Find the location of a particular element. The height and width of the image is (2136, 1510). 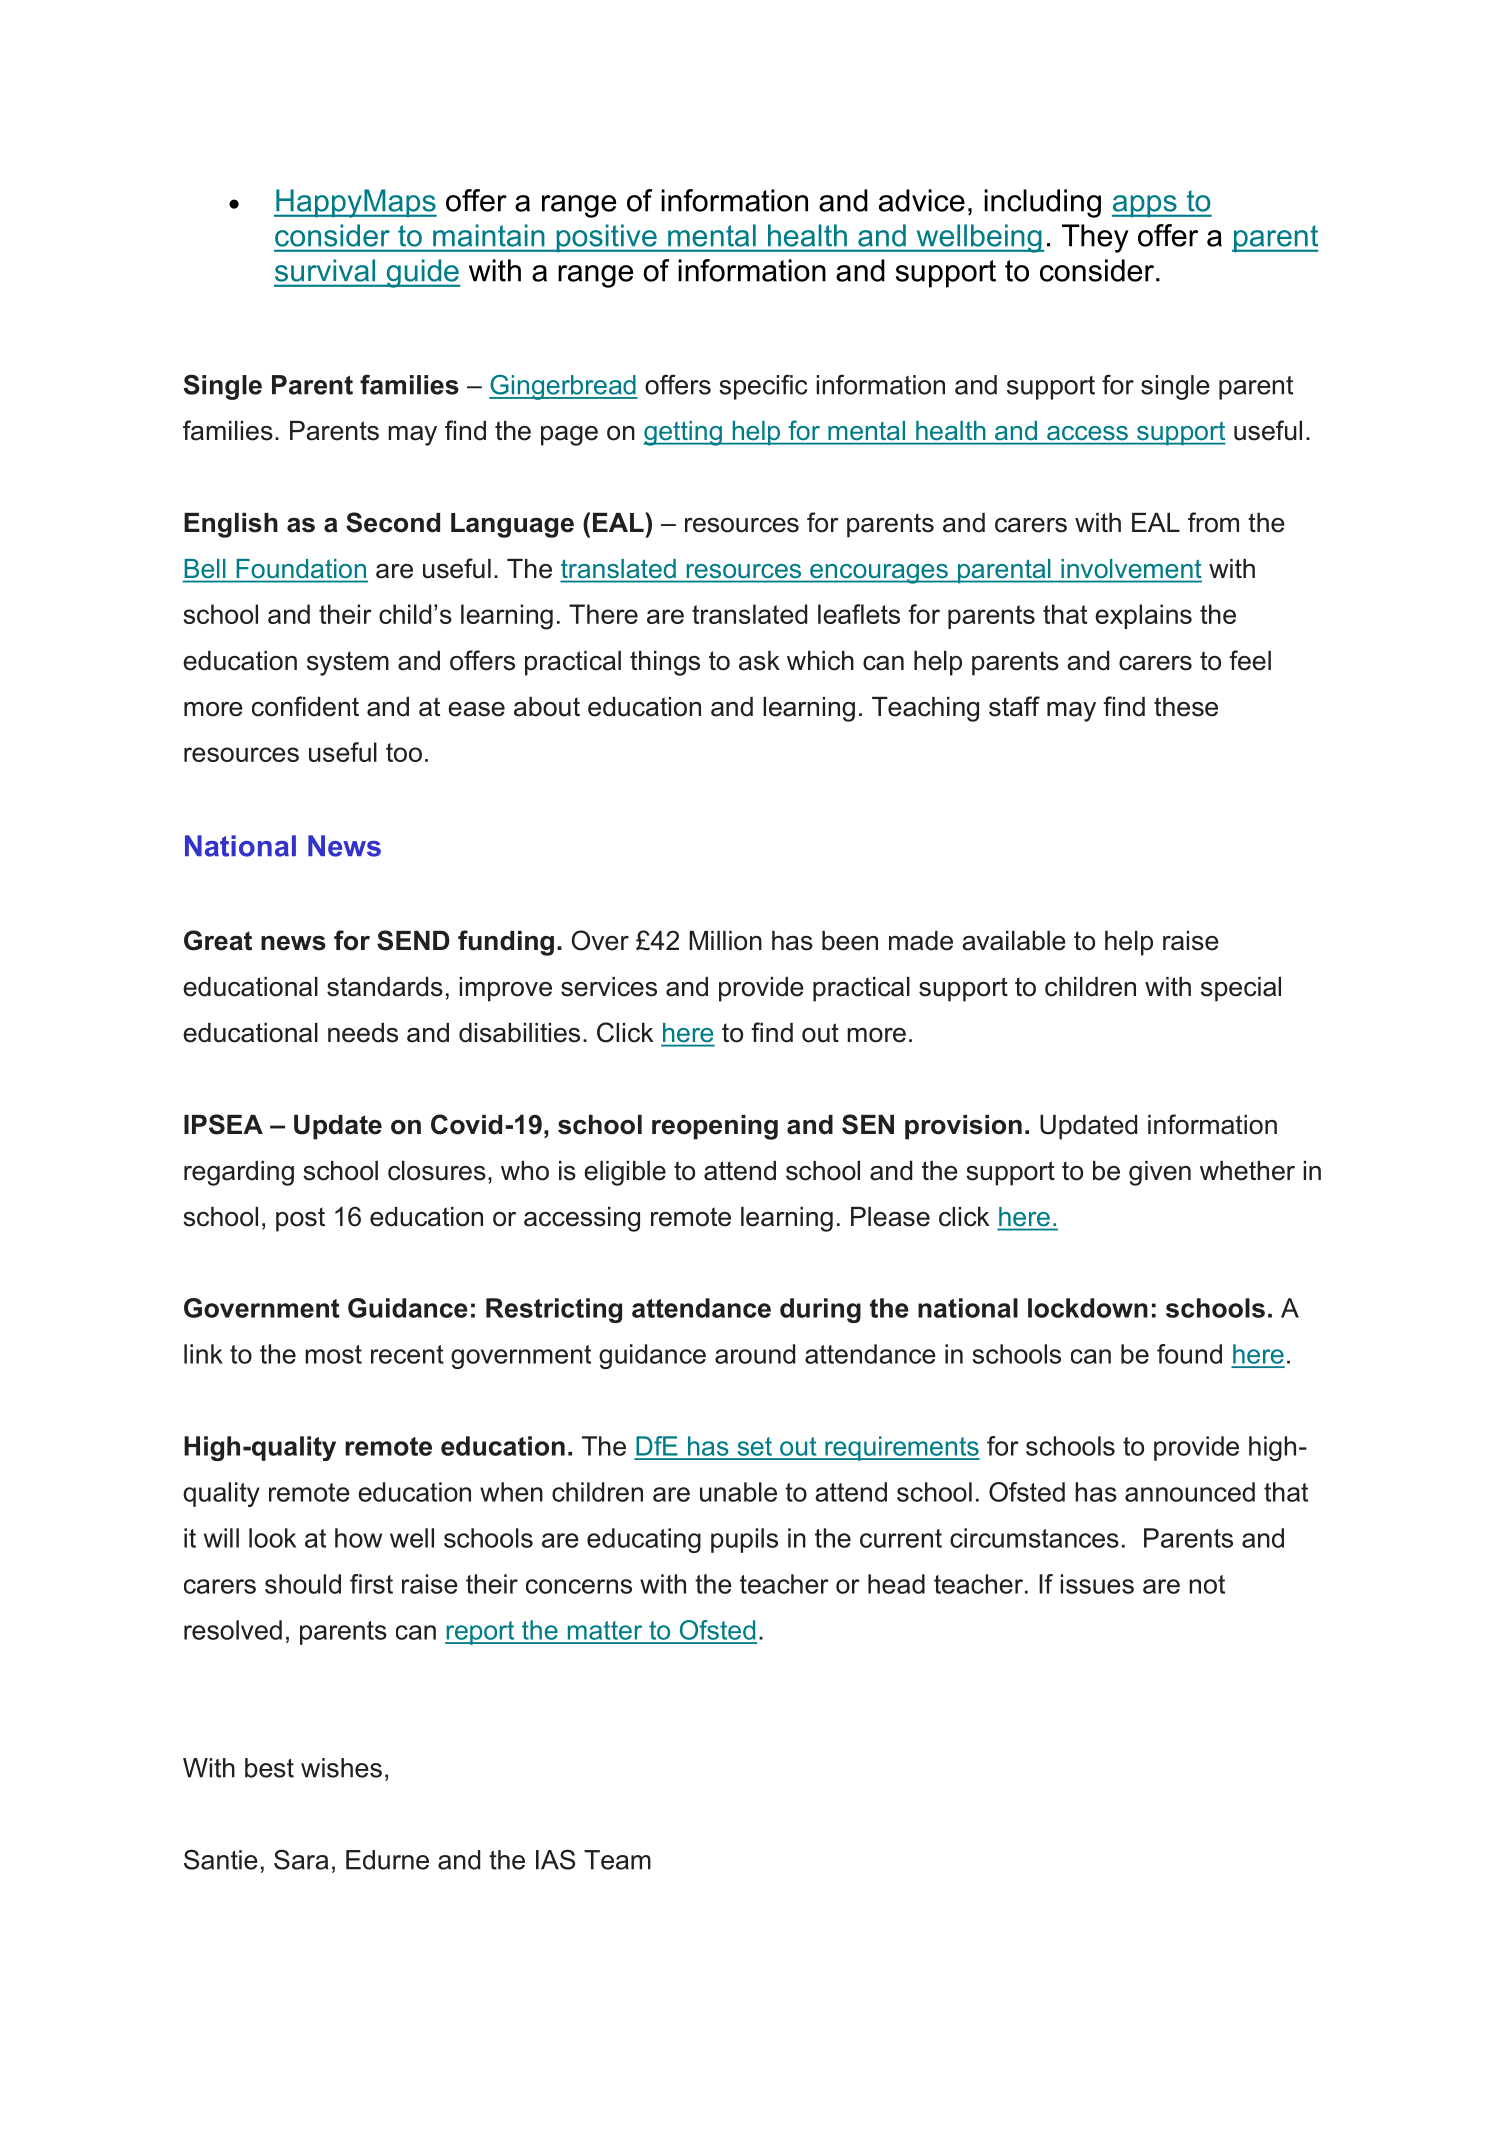

around is located at coordinates (755, 1354).
